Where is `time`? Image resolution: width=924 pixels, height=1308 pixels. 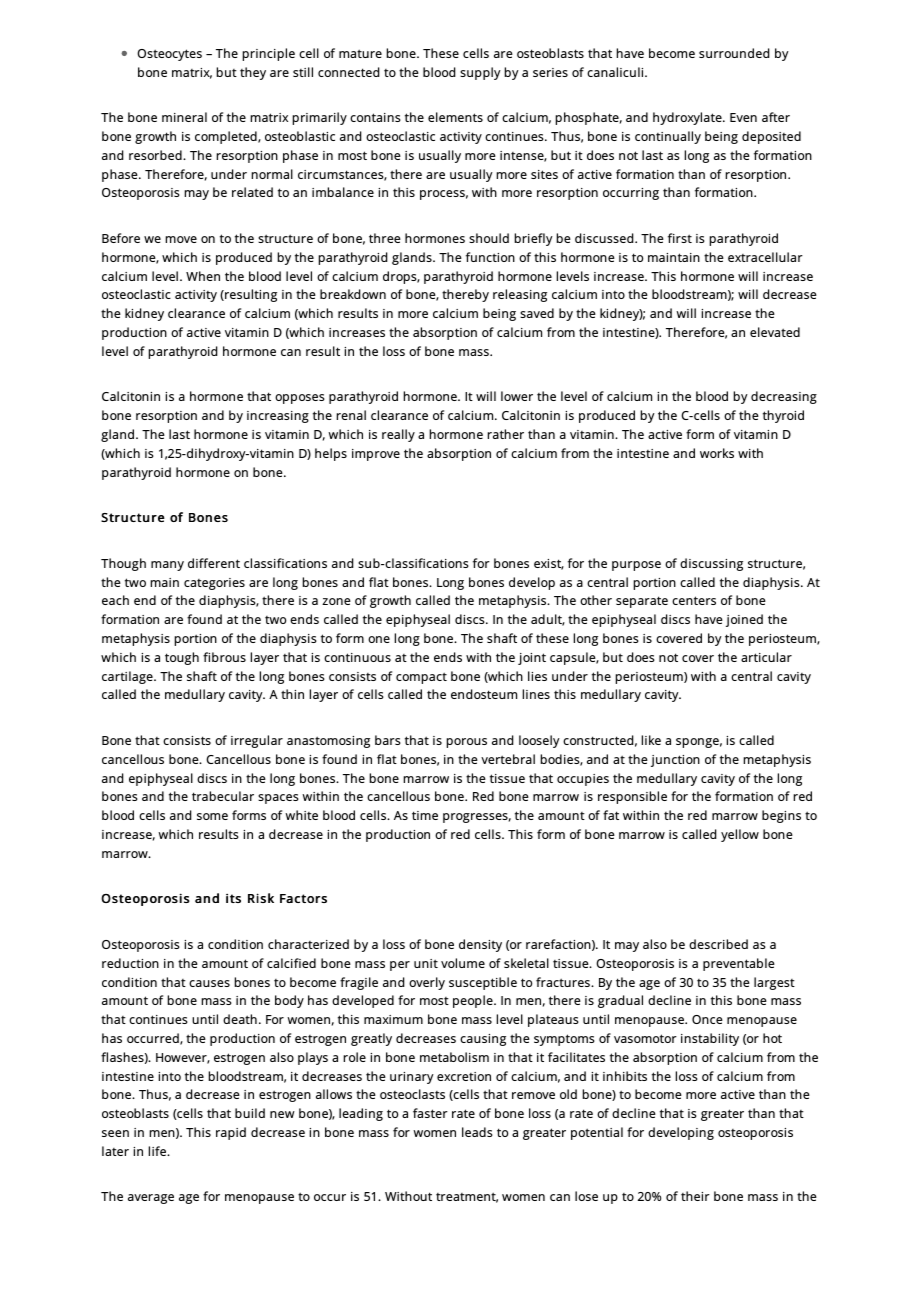 time is located at coordinates (425, 815).
